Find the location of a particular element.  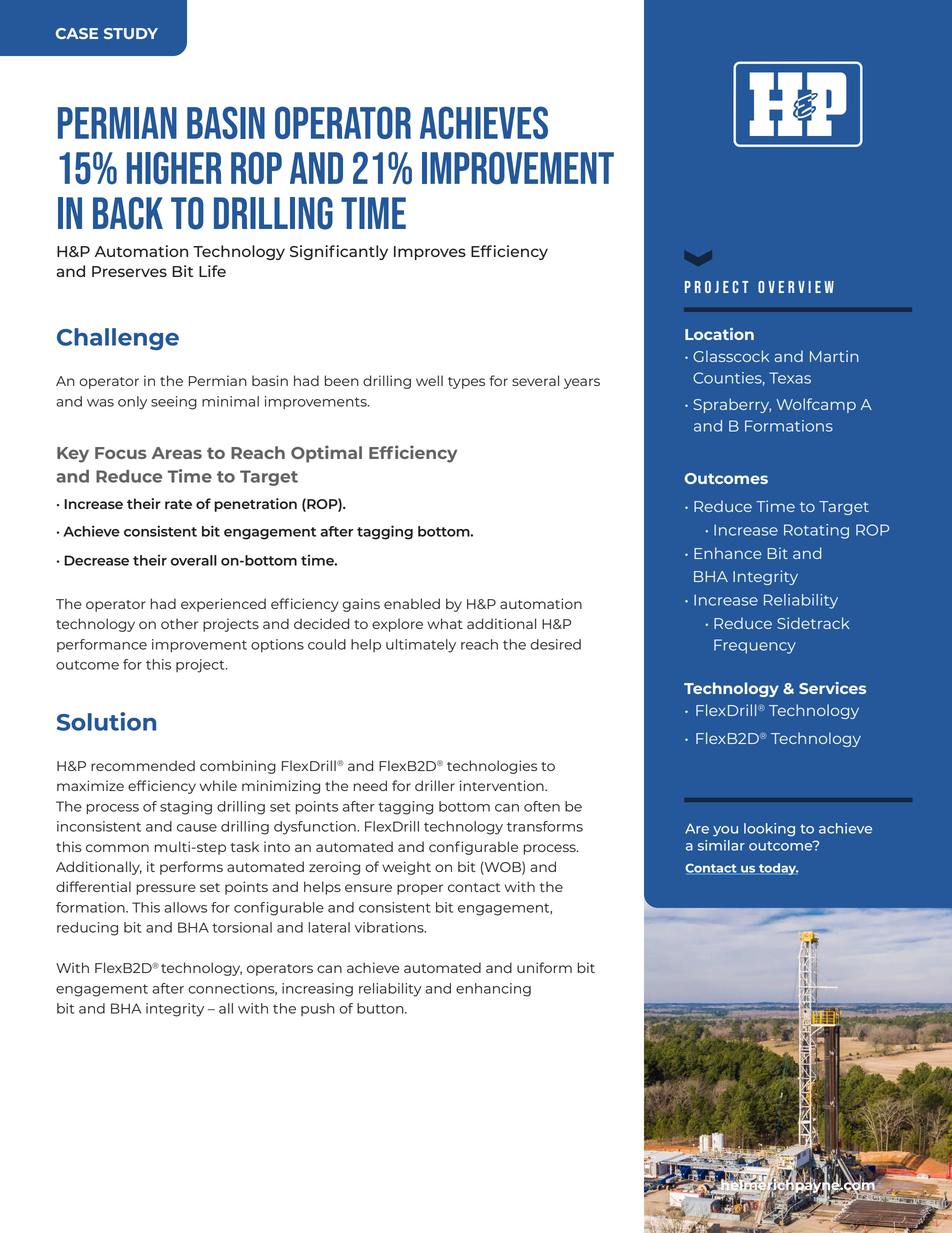

technologies is located at coordinates (492, 767).
